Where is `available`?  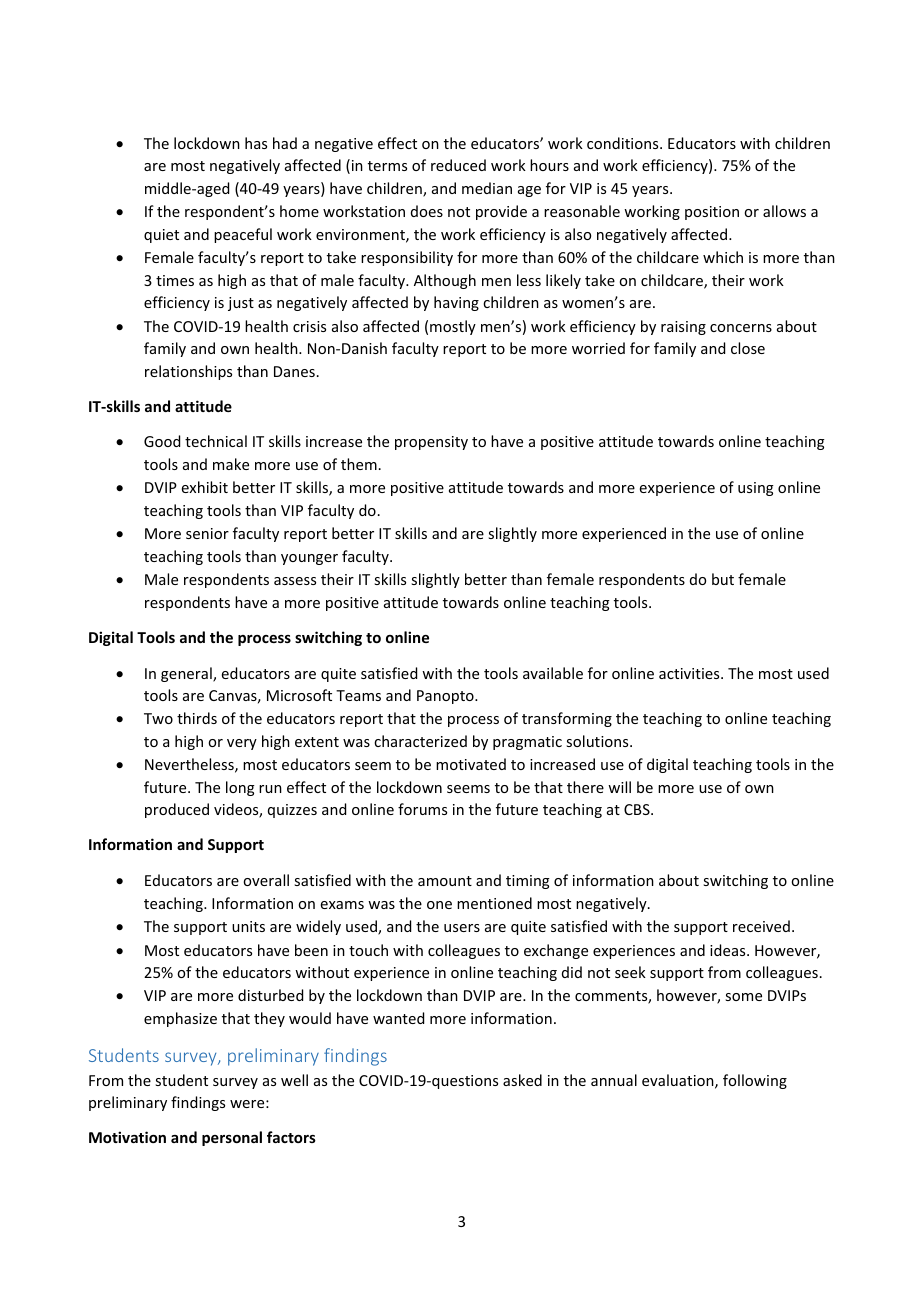 available is located at coordinates (553, 673).
